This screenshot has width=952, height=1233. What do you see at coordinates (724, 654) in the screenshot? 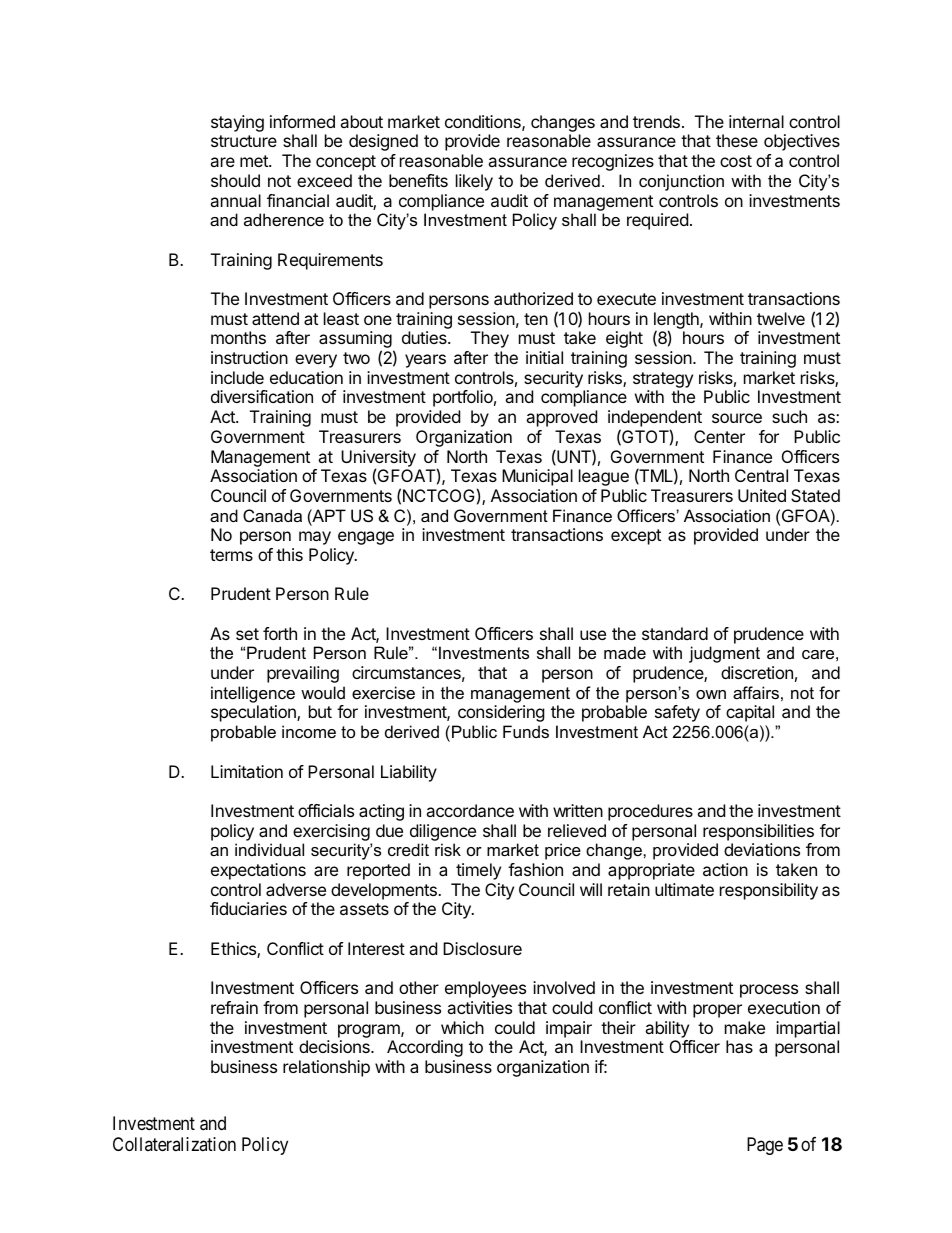
I see `judgment` at bounding box center [724, 654].
